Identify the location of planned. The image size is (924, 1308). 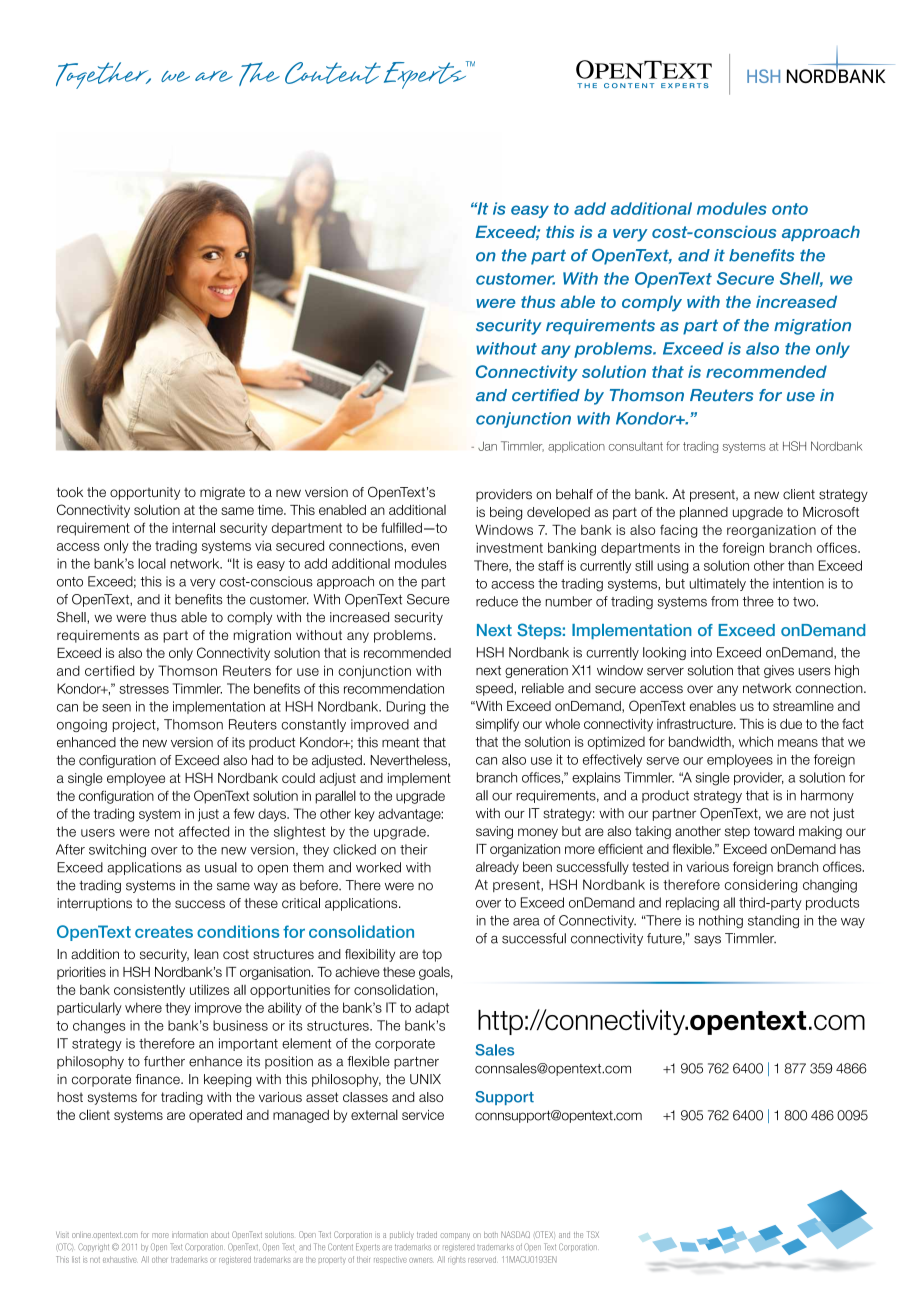
(704, 513).
